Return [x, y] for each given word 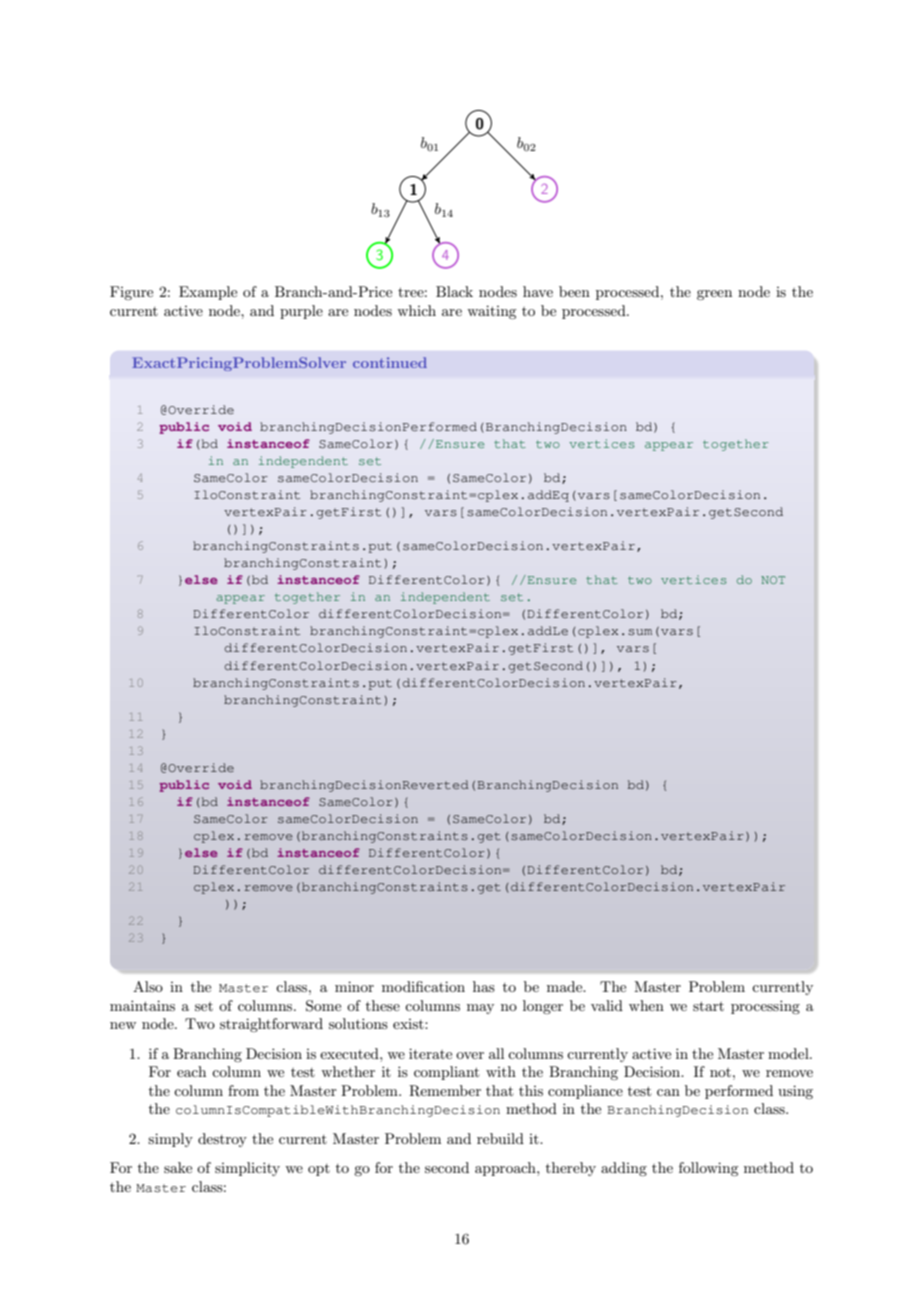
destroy [222, 1140]
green [714, 295]
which [416, 310]
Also [148, 986]
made [566, 986]
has [484, 986]
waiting [491, 312]
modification [423, 986]
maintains [142, 1005]
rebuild [500, 1138]
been [574, 291]
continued [390, 362]
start [708, 1006]
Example [208, 293]
